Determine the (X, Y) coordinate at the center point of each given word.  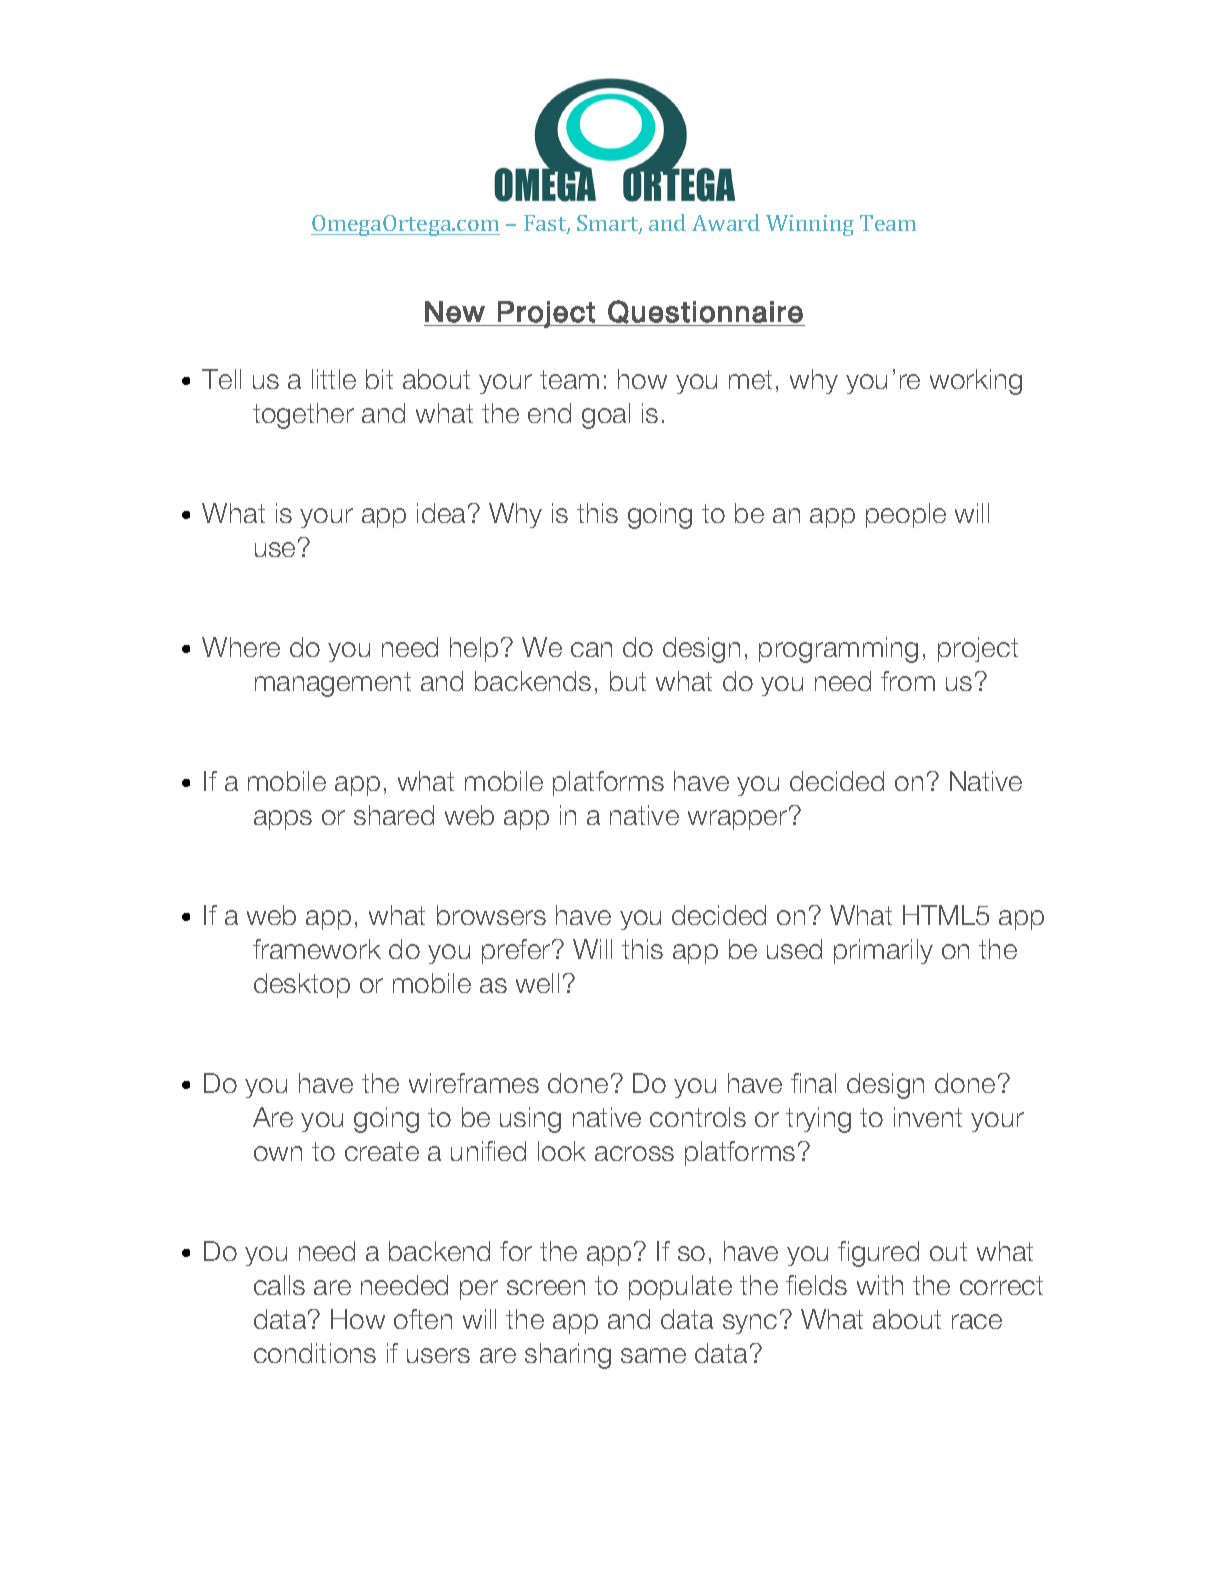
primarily (883, 951)
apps (283, 820)
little (334, 379)
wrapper (739, 819)
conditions (315, 1353)
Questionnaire (705, 312)
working (976, 382)
